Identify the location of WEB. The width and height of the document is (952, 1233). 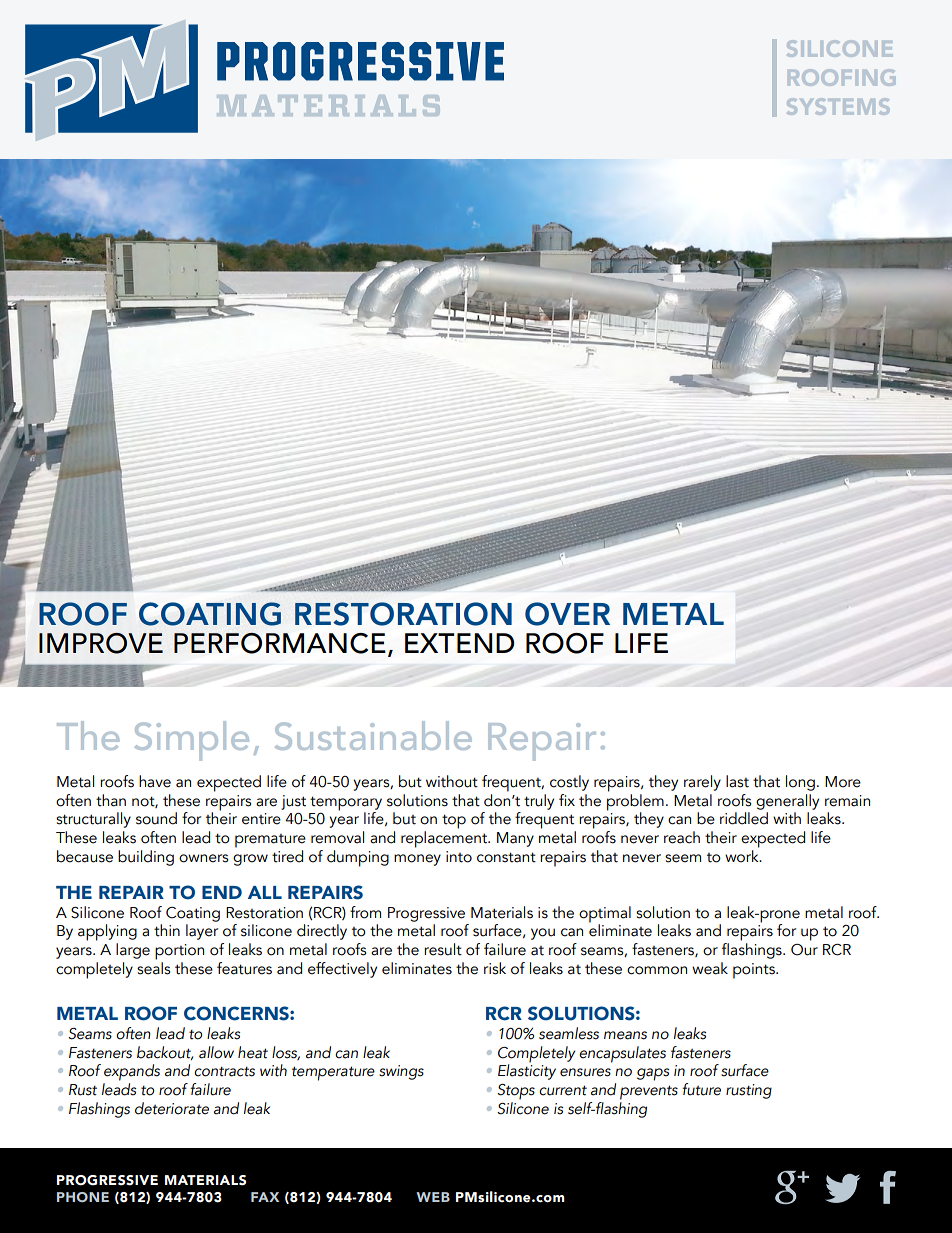
(433, 1197).
